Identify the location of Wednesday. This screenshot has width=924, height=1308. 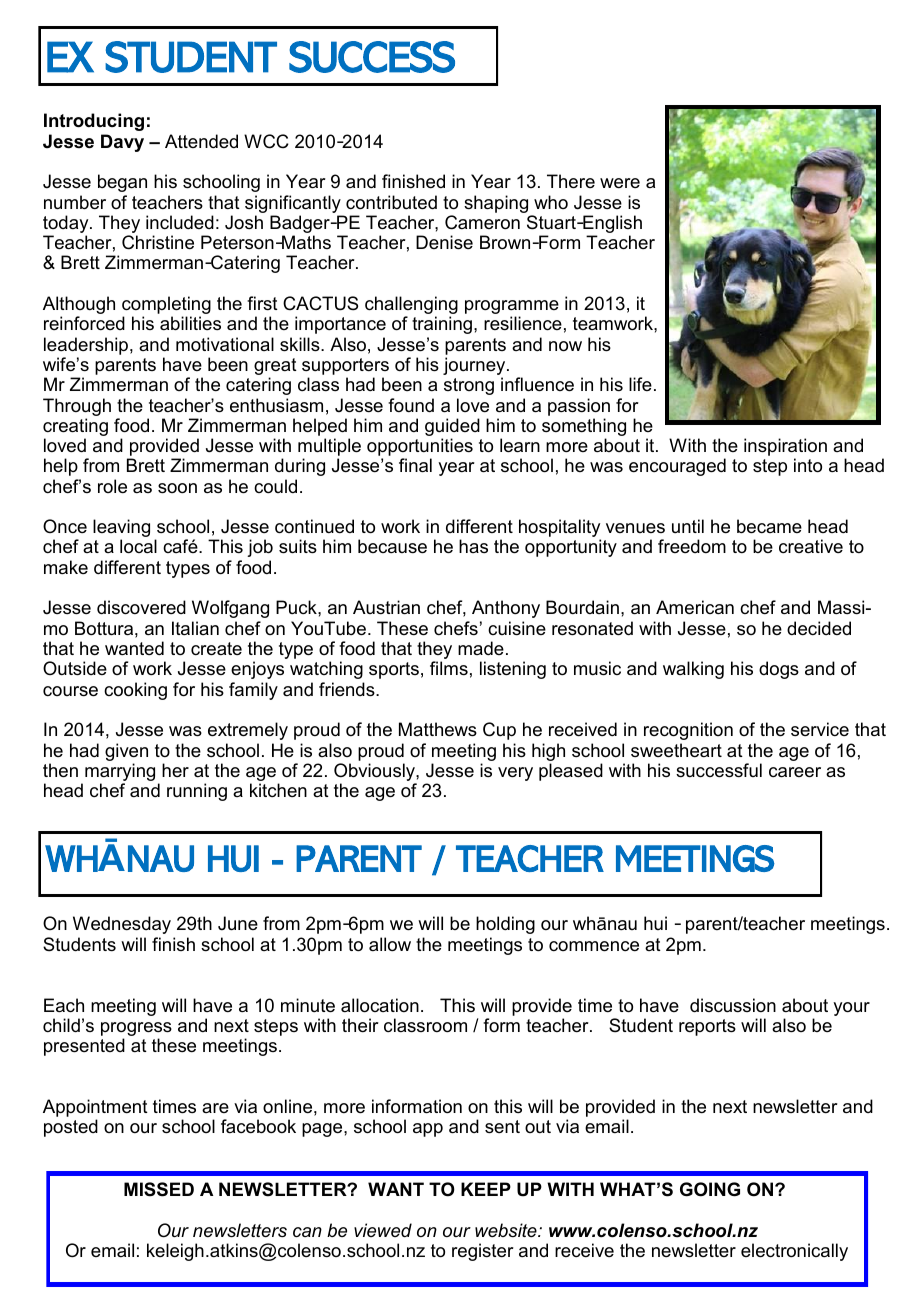
(122, 925).
